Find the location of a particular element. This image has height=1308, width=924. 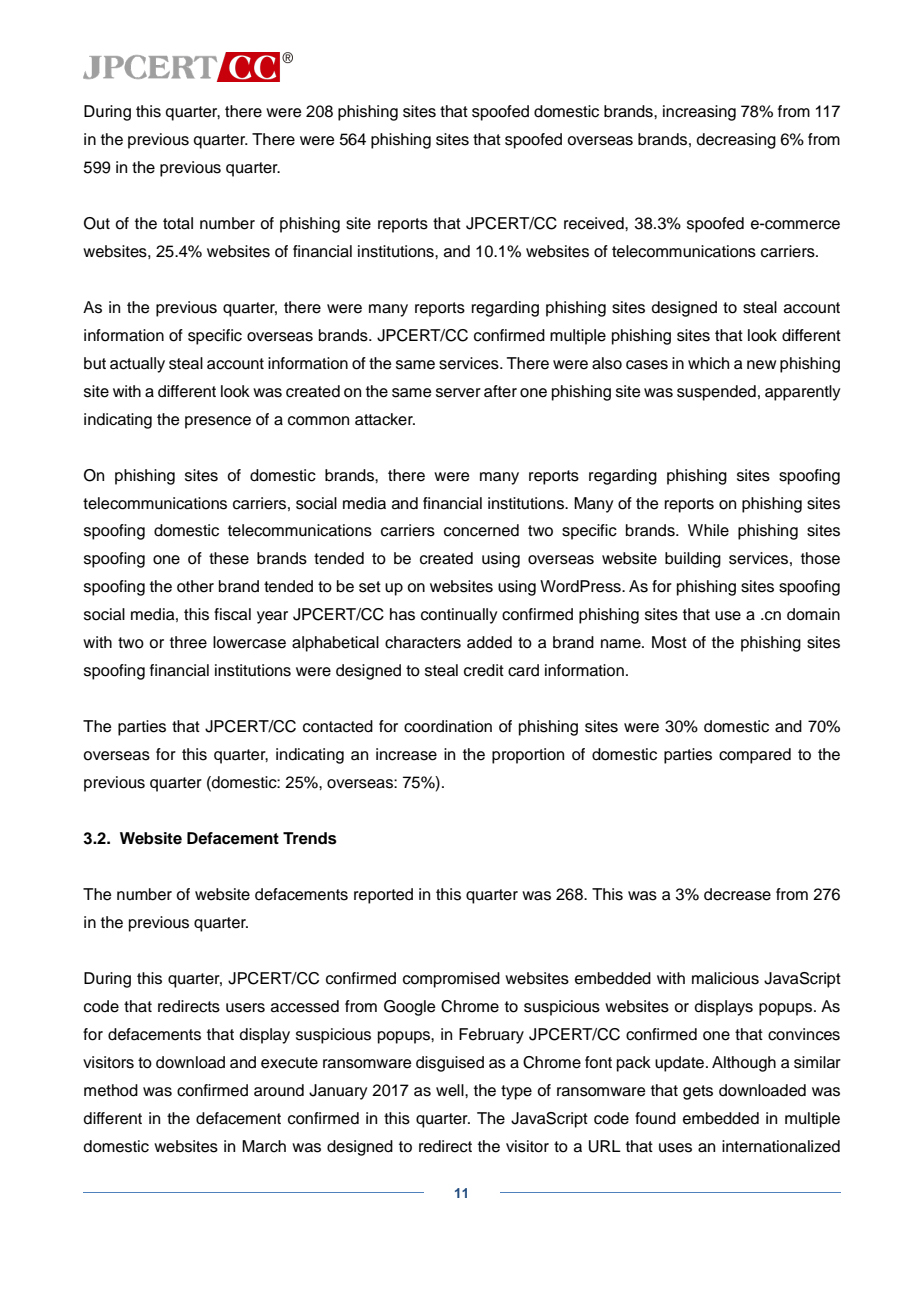

received is located at coordinates (595, 223).
